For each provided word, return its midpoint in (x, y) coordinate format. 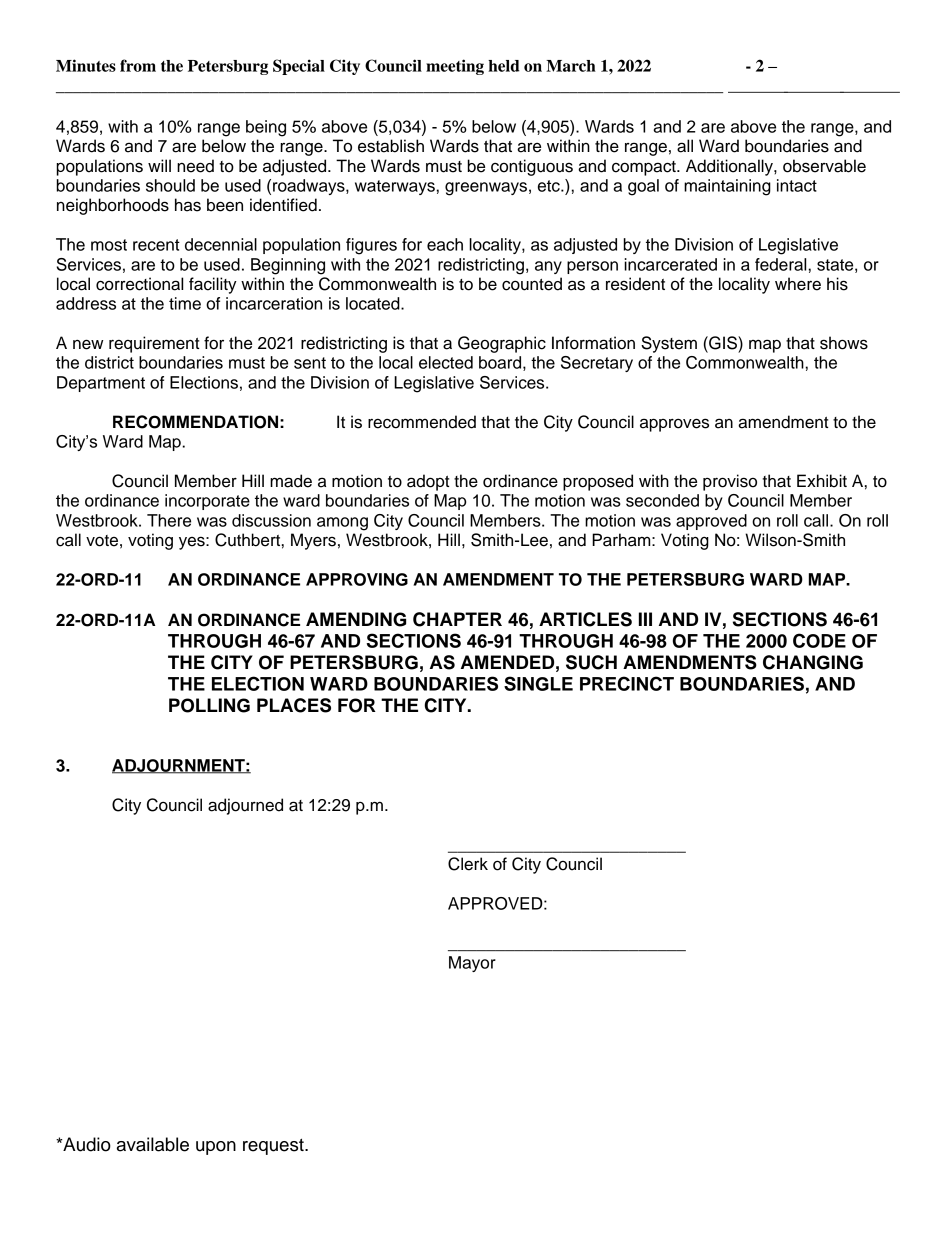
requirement (154, 344)
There (169, 520)
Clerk (468, 864)
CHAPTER (457, 619)
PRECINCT (627, 683)
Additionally (730, 167)
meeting (455, 67)
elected (446, 362)
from (138, 65)
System (669, 344)
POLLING (209, 705)
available (153, 1144)
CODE (819, 640)
